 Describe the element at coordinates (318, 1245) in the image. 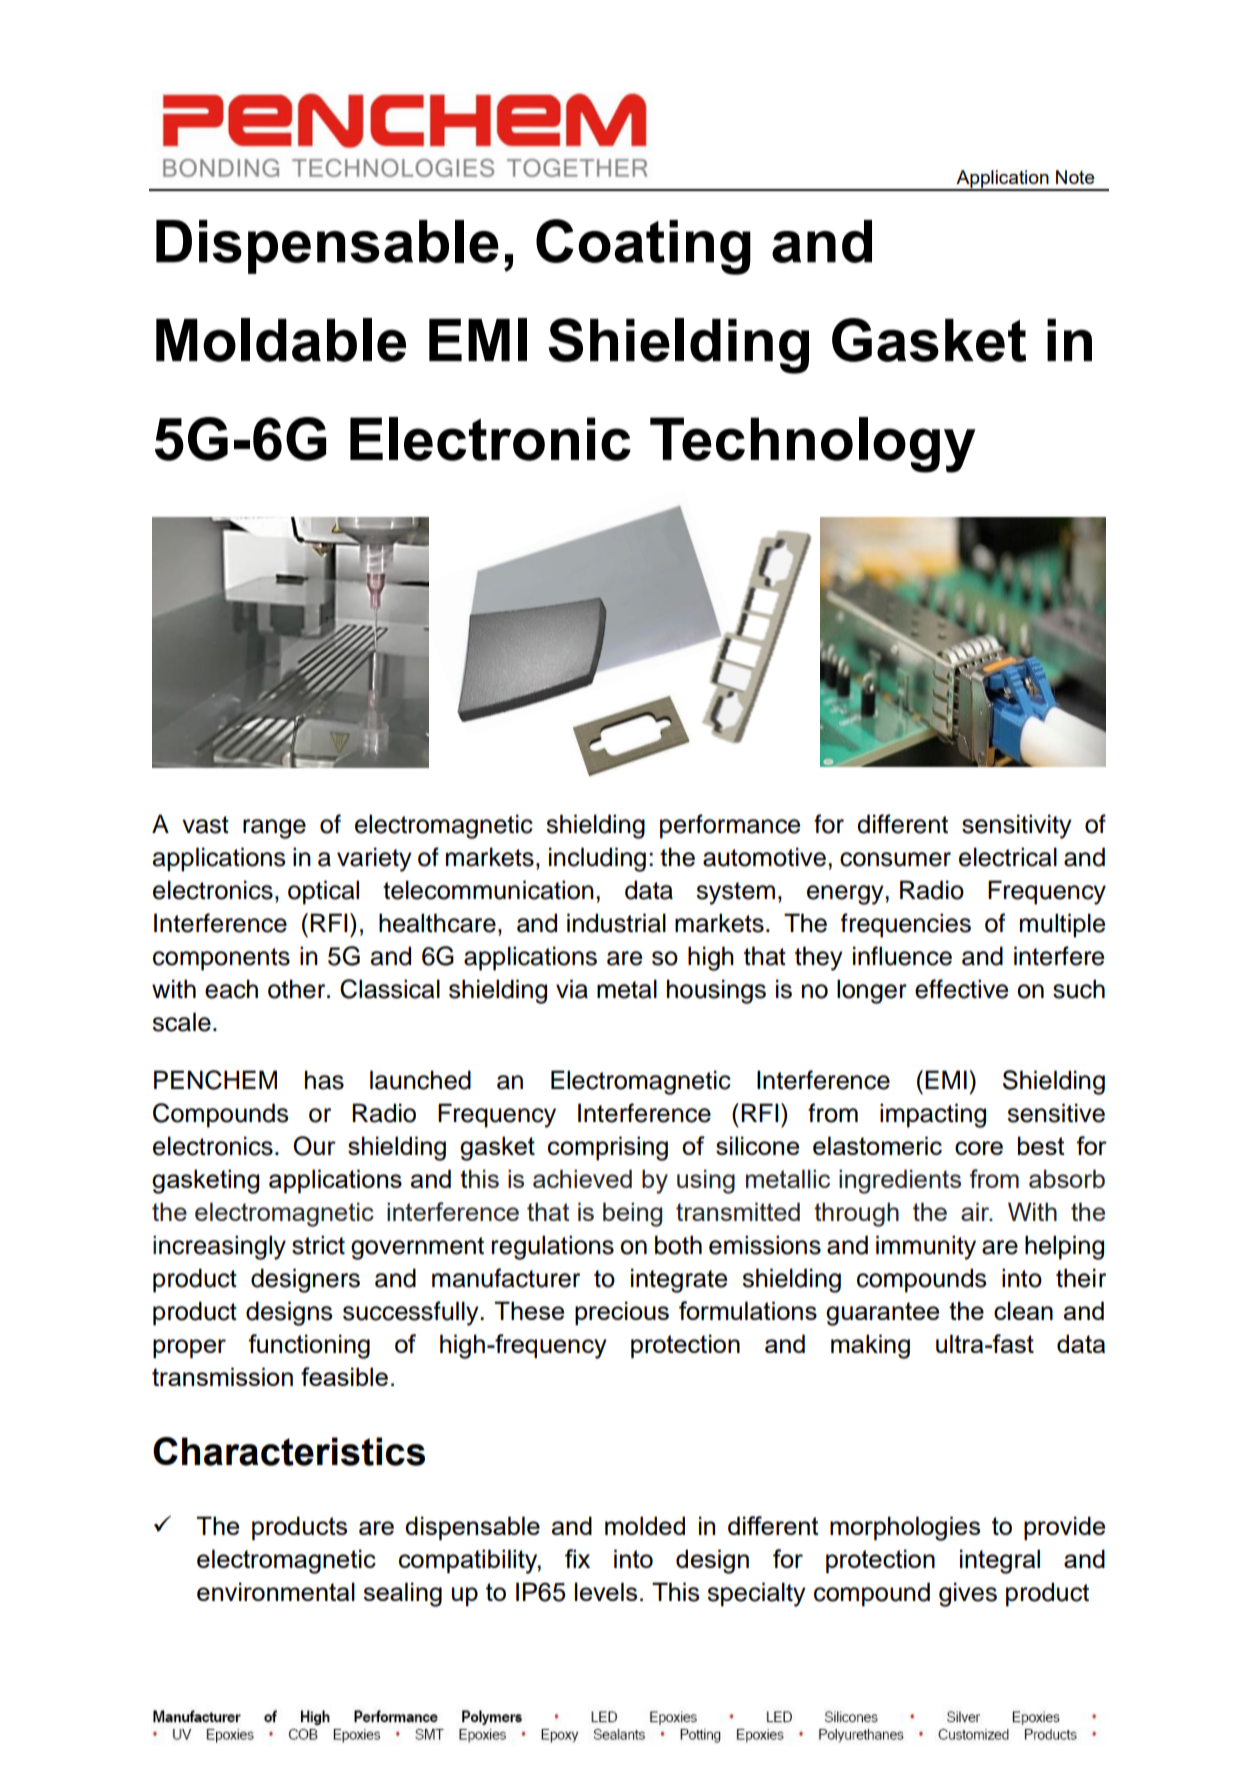

I see `strict` at that location.
